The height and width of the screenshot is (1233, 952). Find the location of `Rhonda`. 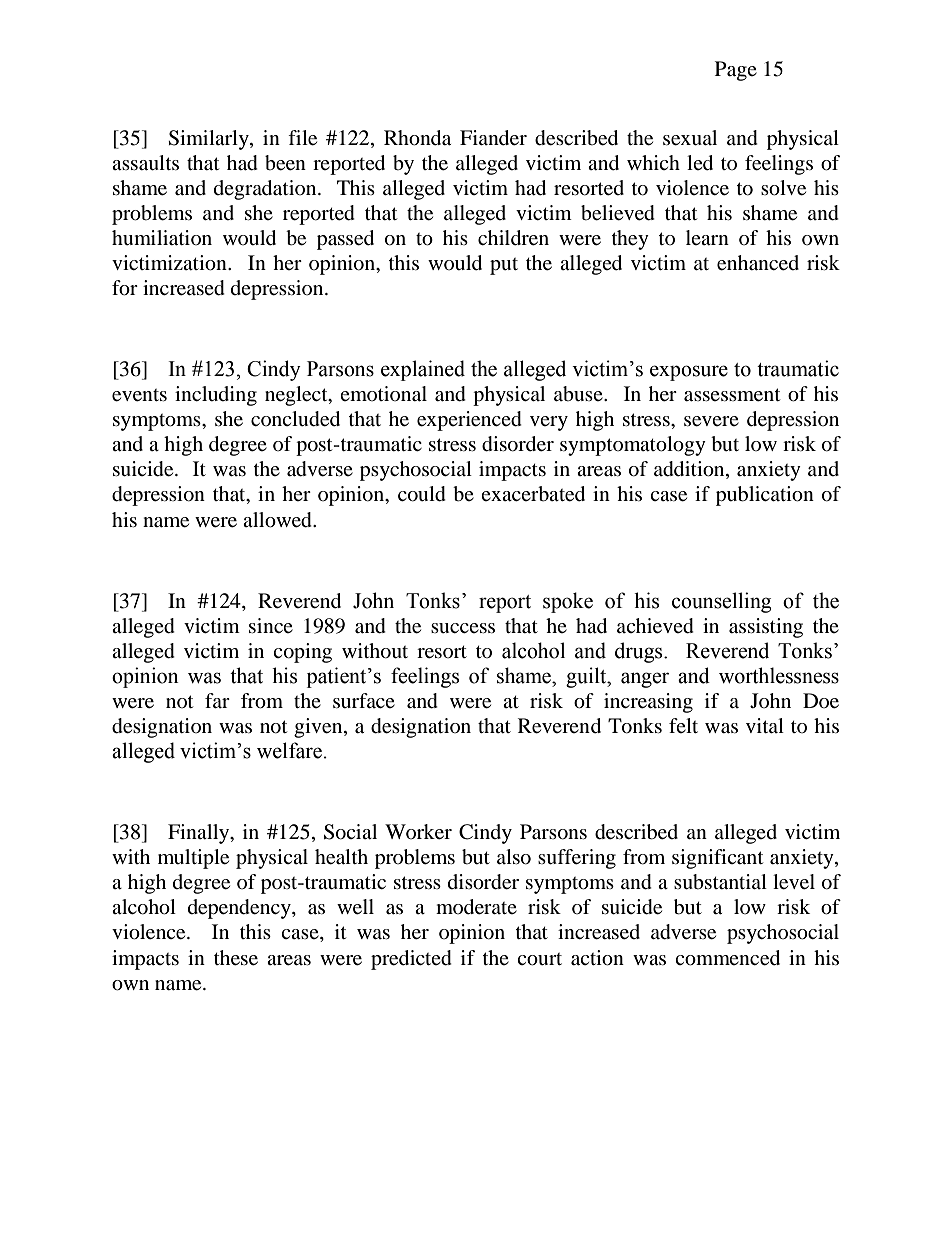

Rhonda is located at coordinates (417, 138).
